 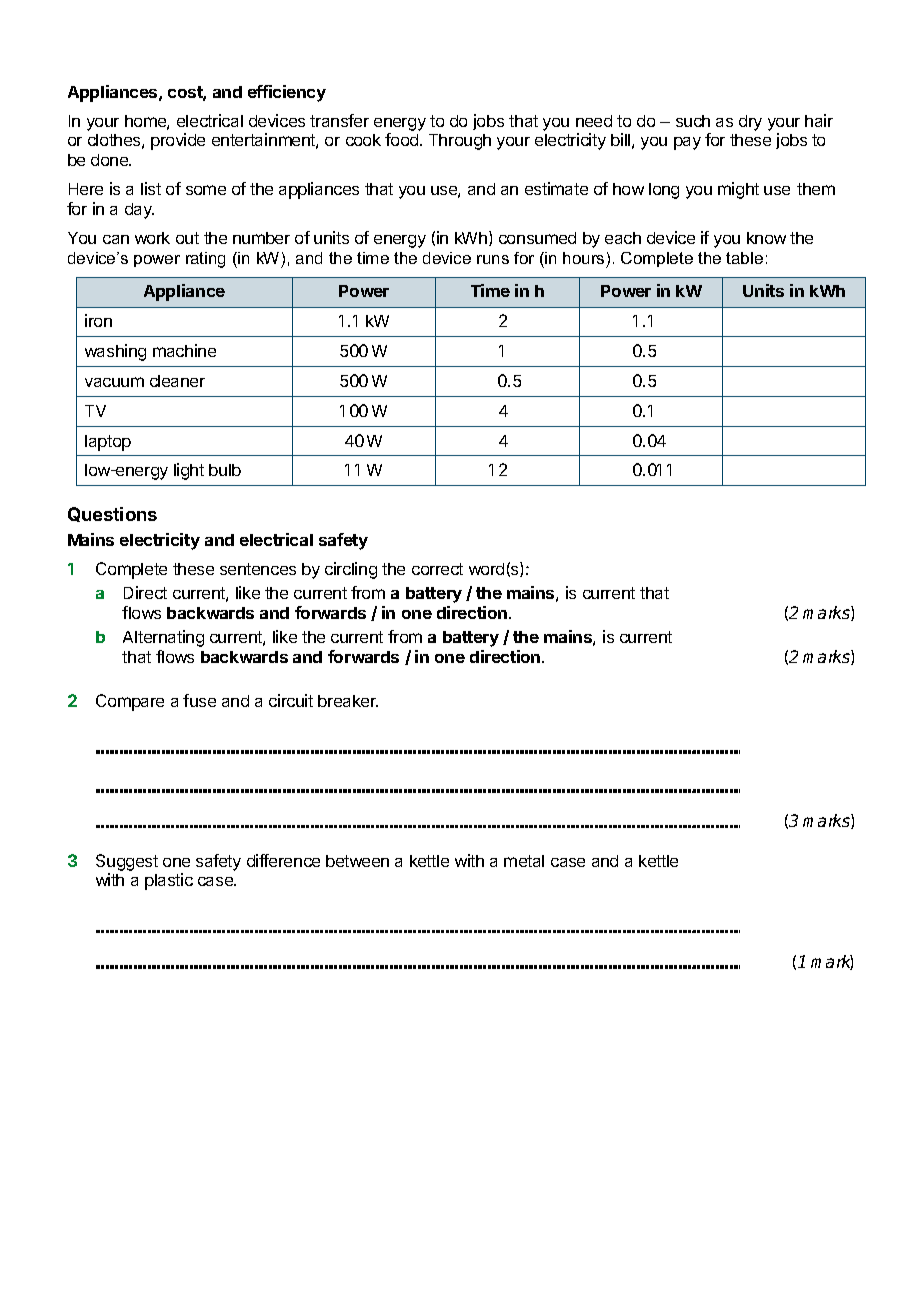 What do you see at coordinates (178, 141) in the document?
I see `provide` at bounding box center [178, 141].
